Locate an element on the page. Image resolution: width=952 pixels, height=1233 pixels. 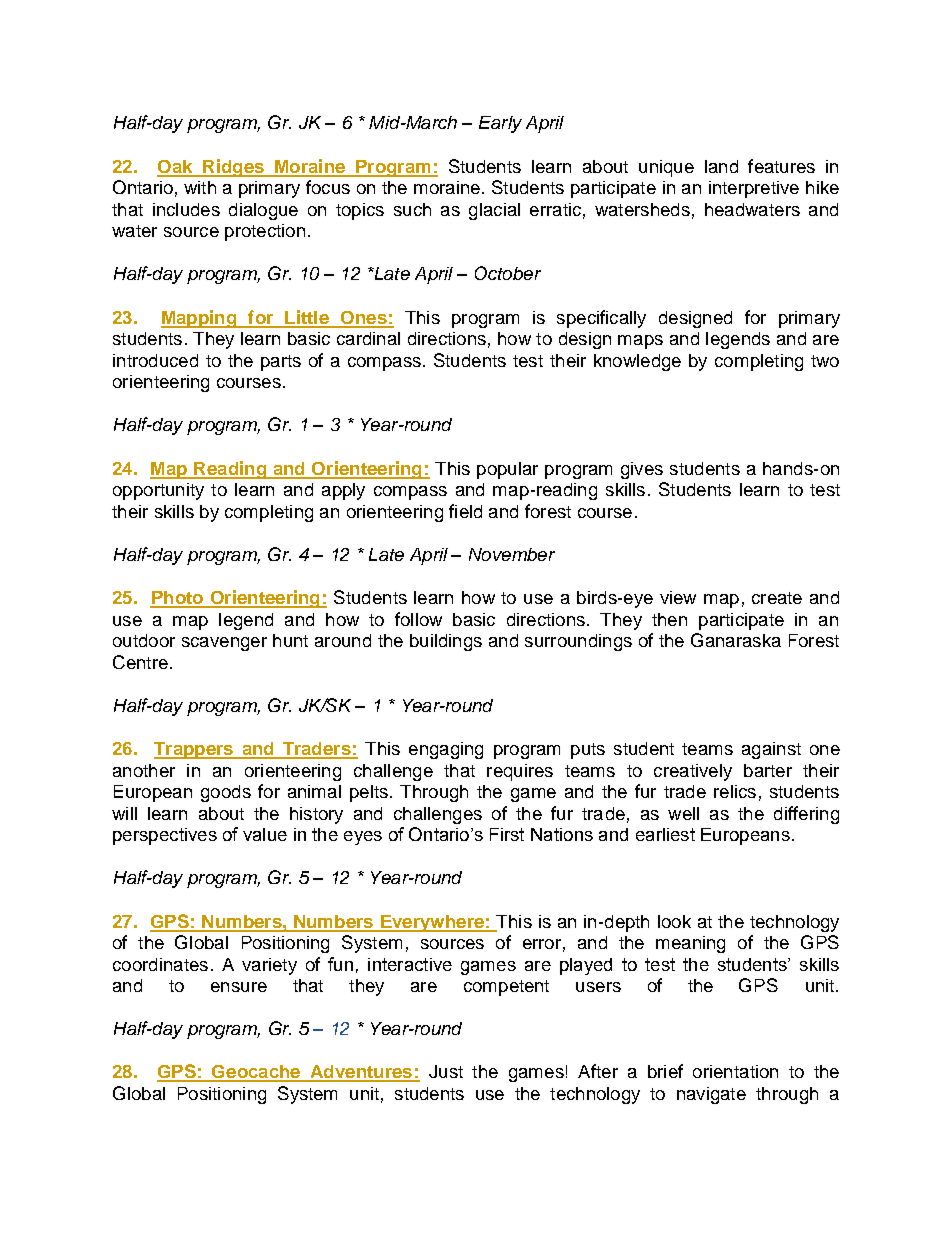
Ridges is located at coordinates (233, 168).
